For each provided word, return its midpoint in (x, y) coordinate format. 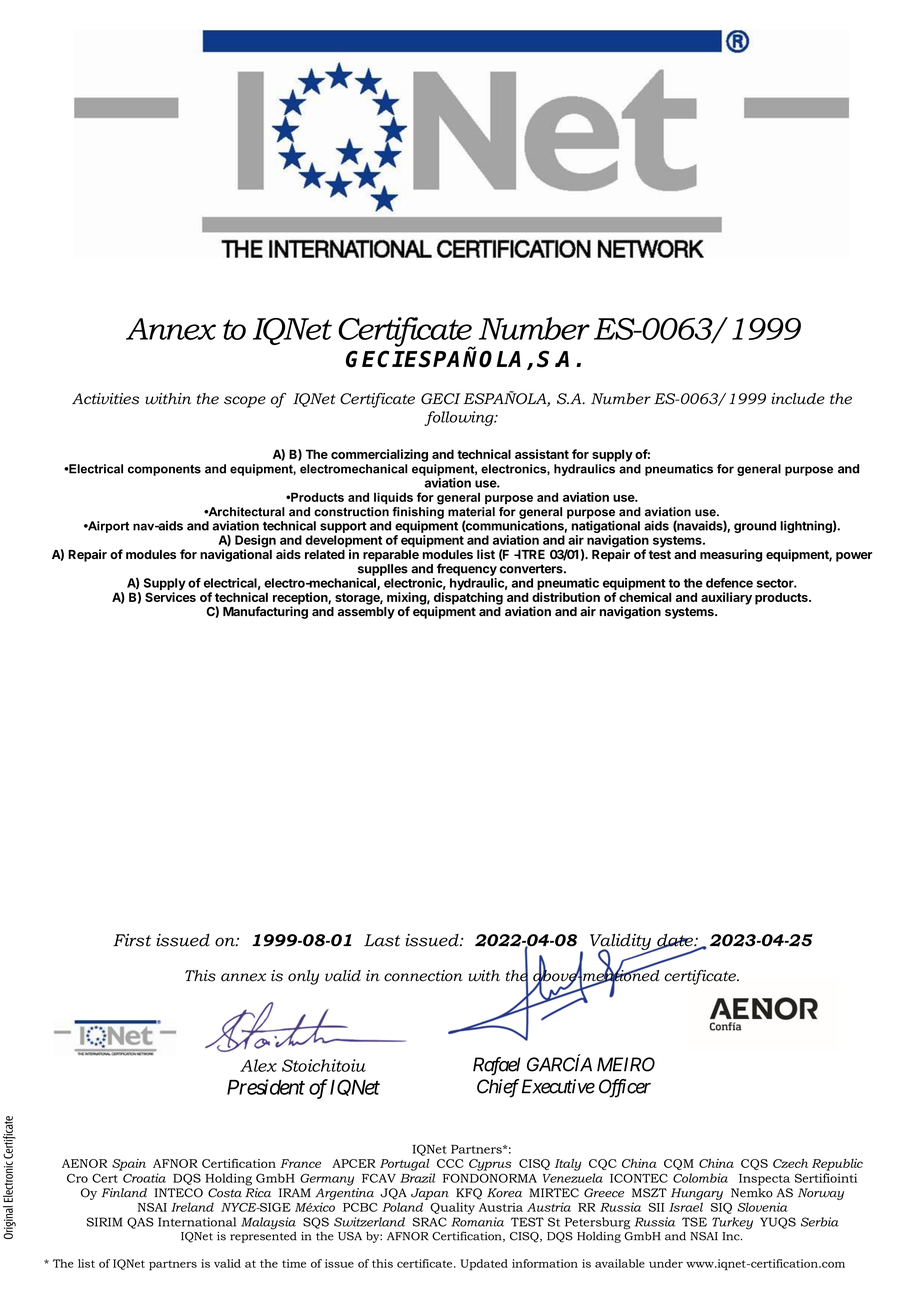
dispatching (468, 599)
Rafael (497, 1066)
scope (245, 402)
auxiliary (726, 598)
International (197, 1222)
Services (170, 597)
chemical (645, 597)
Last (382, 940)
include (798, 399)
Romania (477, 1222)
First (132, 940)
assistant (542, 454)
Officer (625, 1088)
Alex (258, 1065)
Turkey (732, 1223)
